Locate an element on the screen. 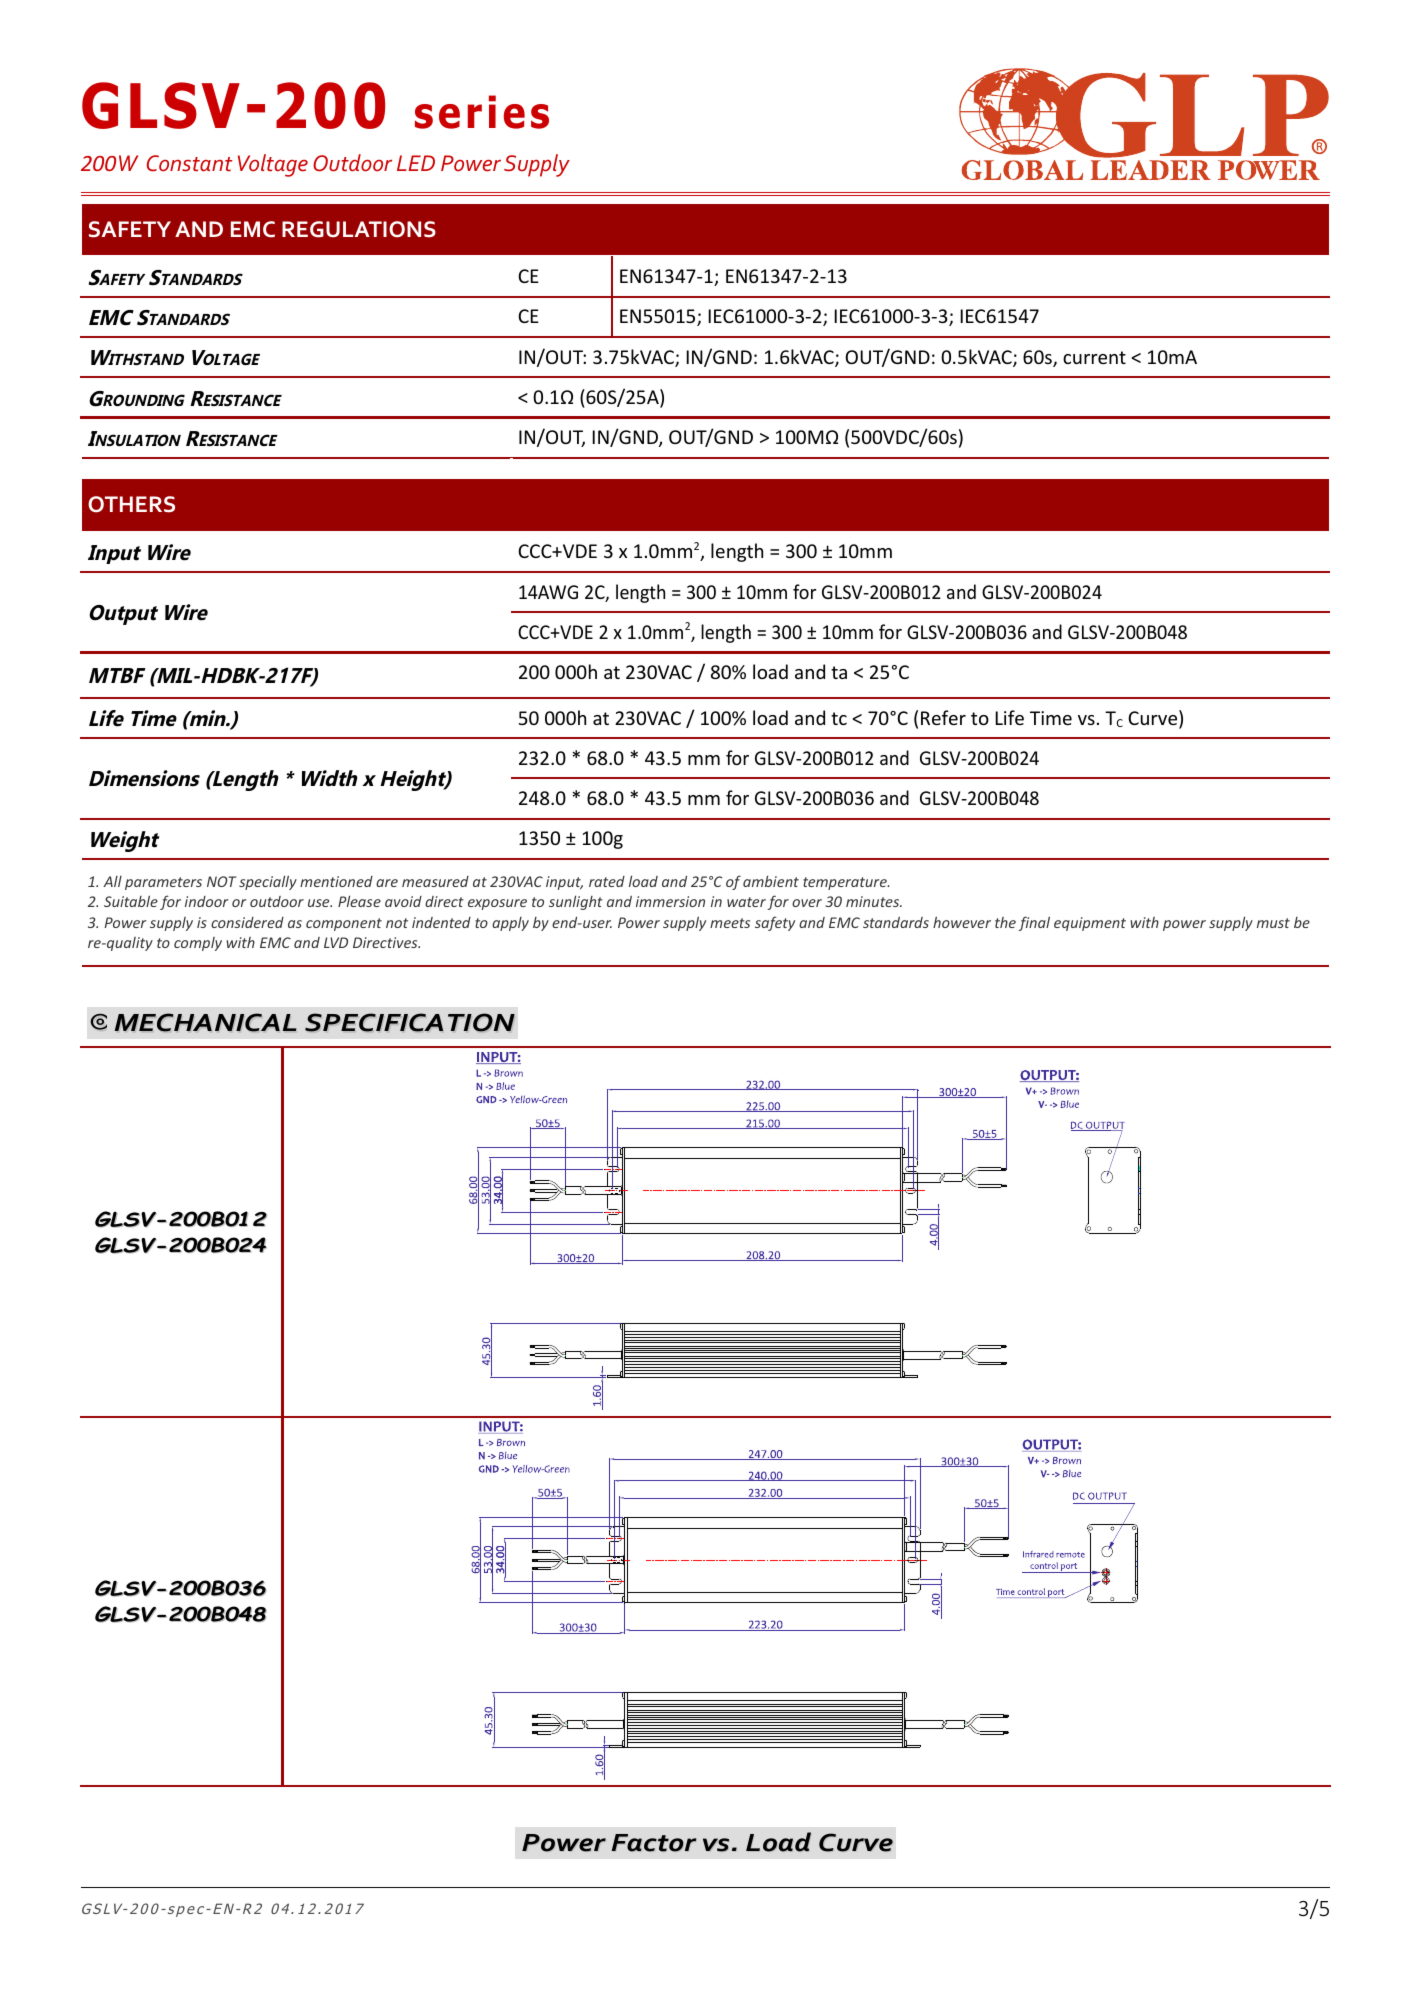 The height and width of the screenshot is (1995, 1410). OTHERS is located at coordinates (131, 504).
